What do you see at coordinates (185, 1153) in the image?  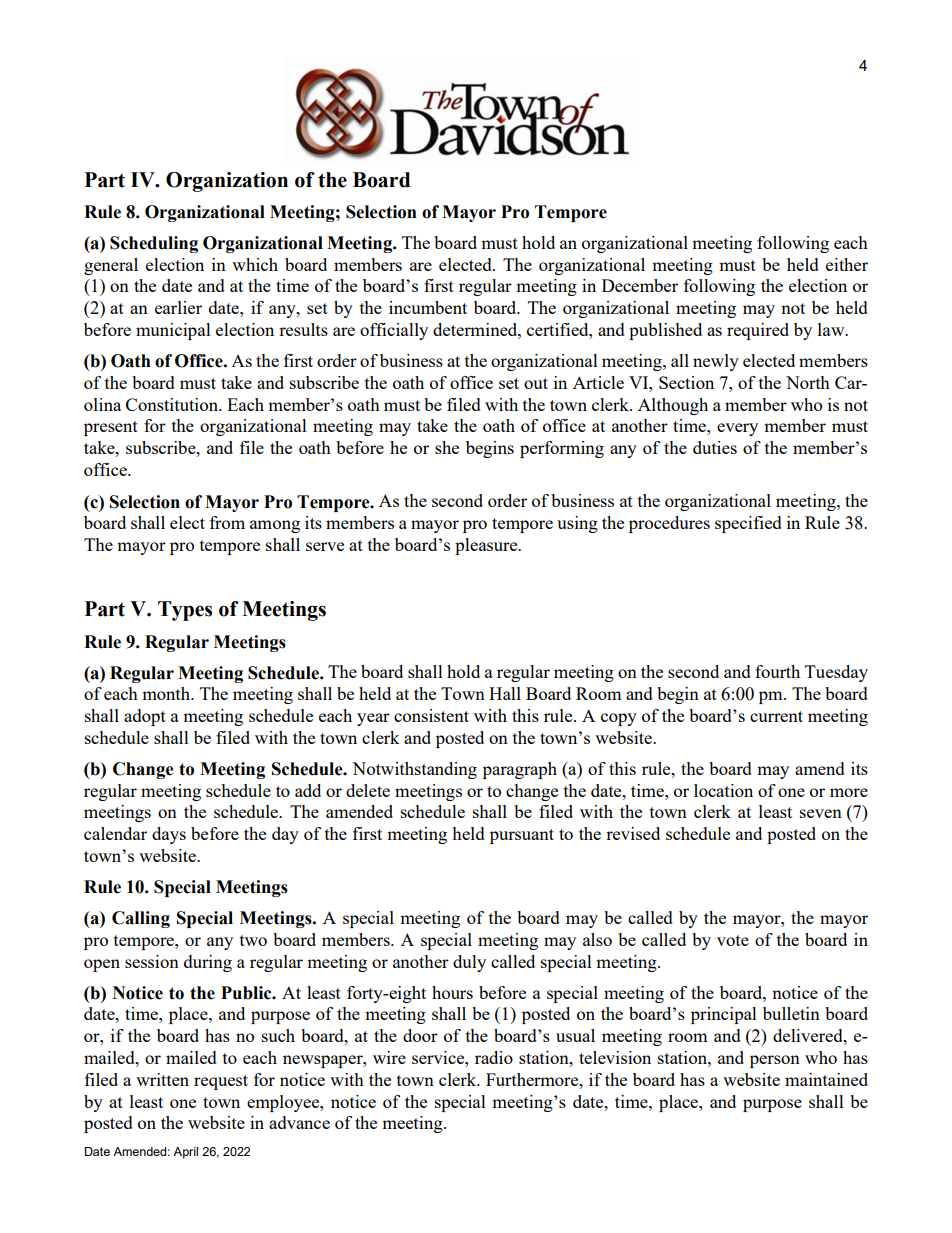 I see `April` at bounding box center [185, 1153].
